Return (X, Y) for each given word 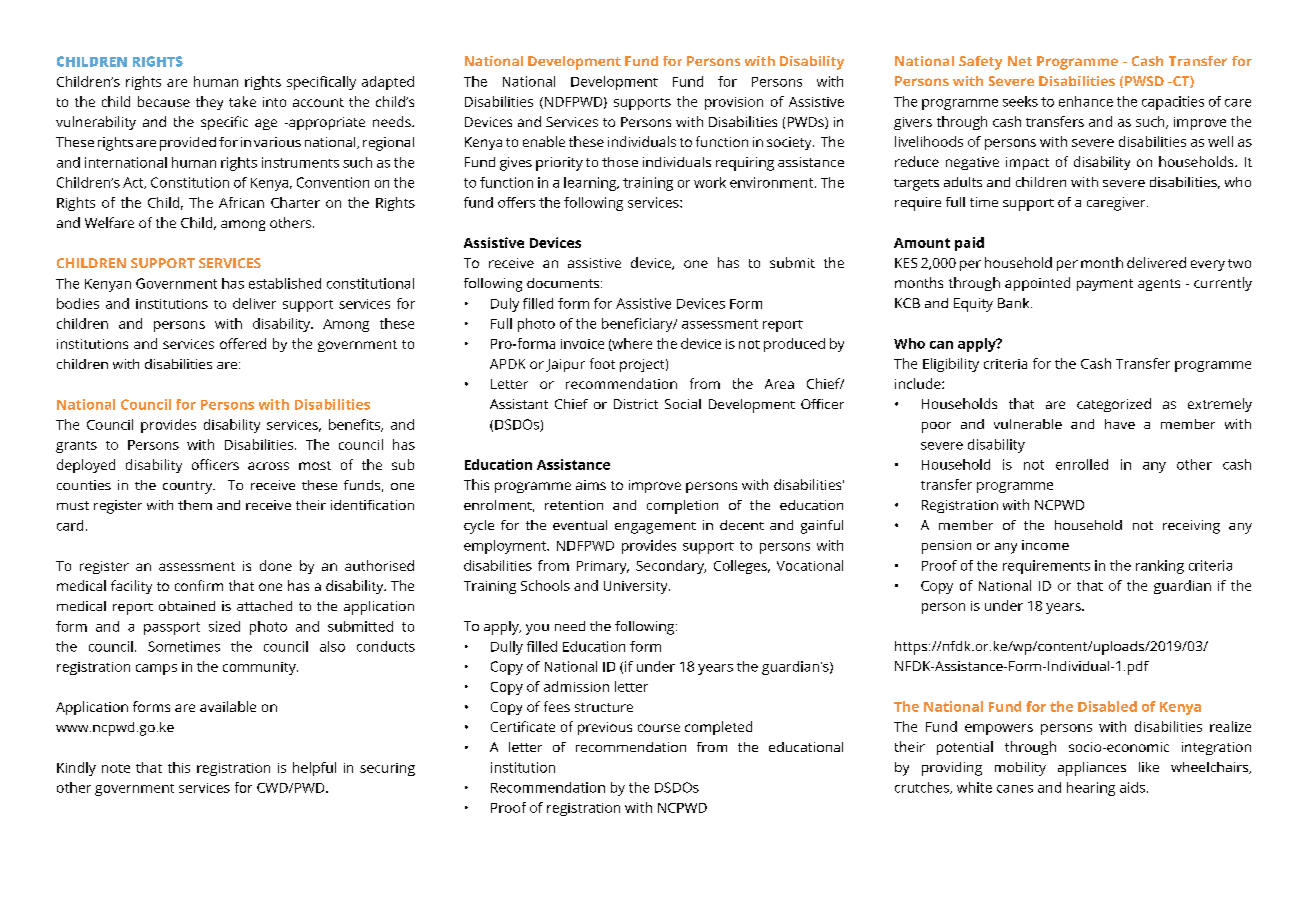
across (268, 466)
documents (564, 283)
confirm (199, 585)
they (209, 103)
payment (1105, 285)
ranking (1160, 567)
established (285, 283)
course (659, 728)
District (636, 404)
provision (734, 103)
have (1120, 424)
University (637, 587)
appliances (1092, 769)
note (116, 768)
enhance (1086, 101)
